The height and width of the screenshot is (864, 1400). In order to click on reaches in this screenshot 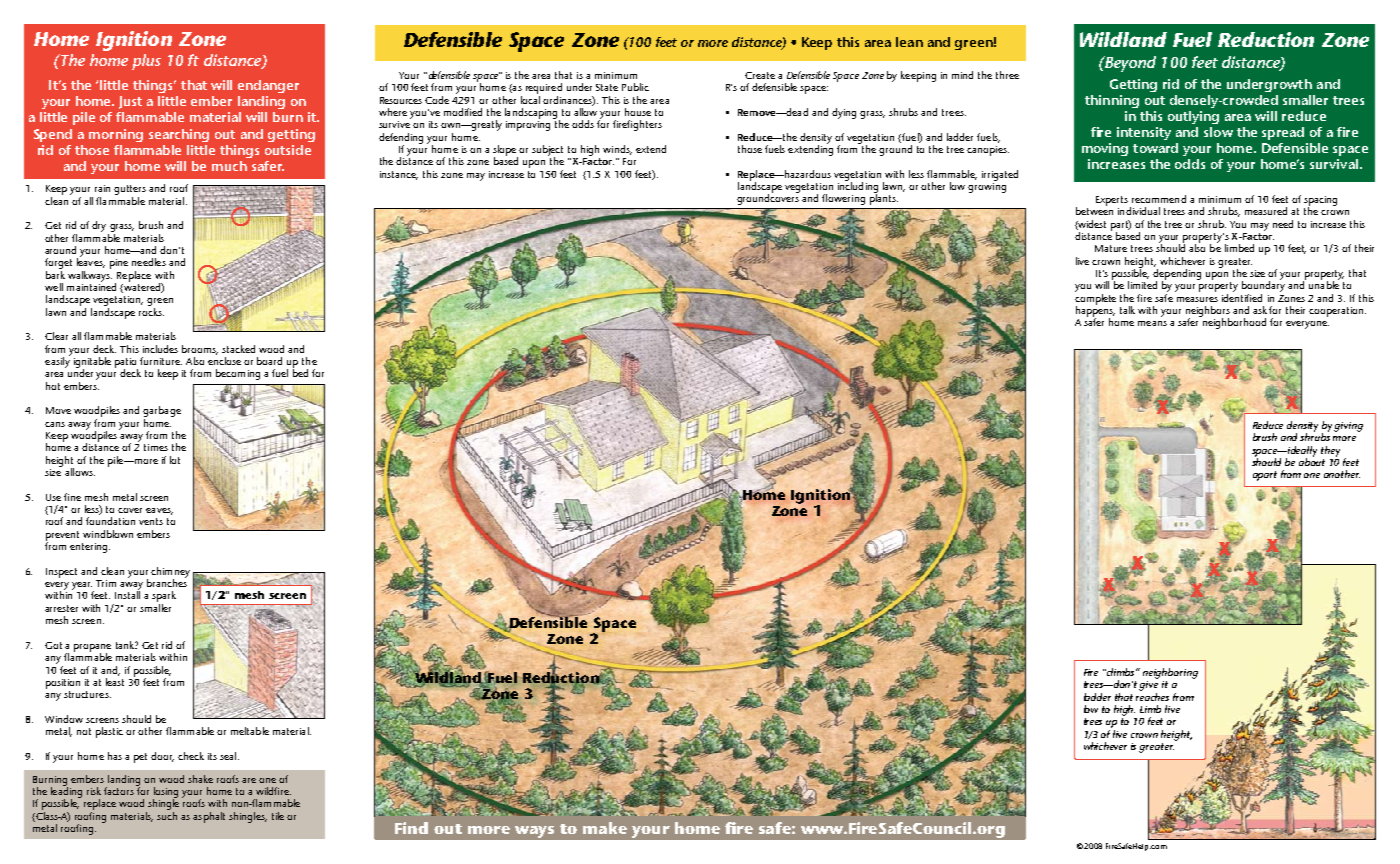, I will do `click(1152, 697)`.
